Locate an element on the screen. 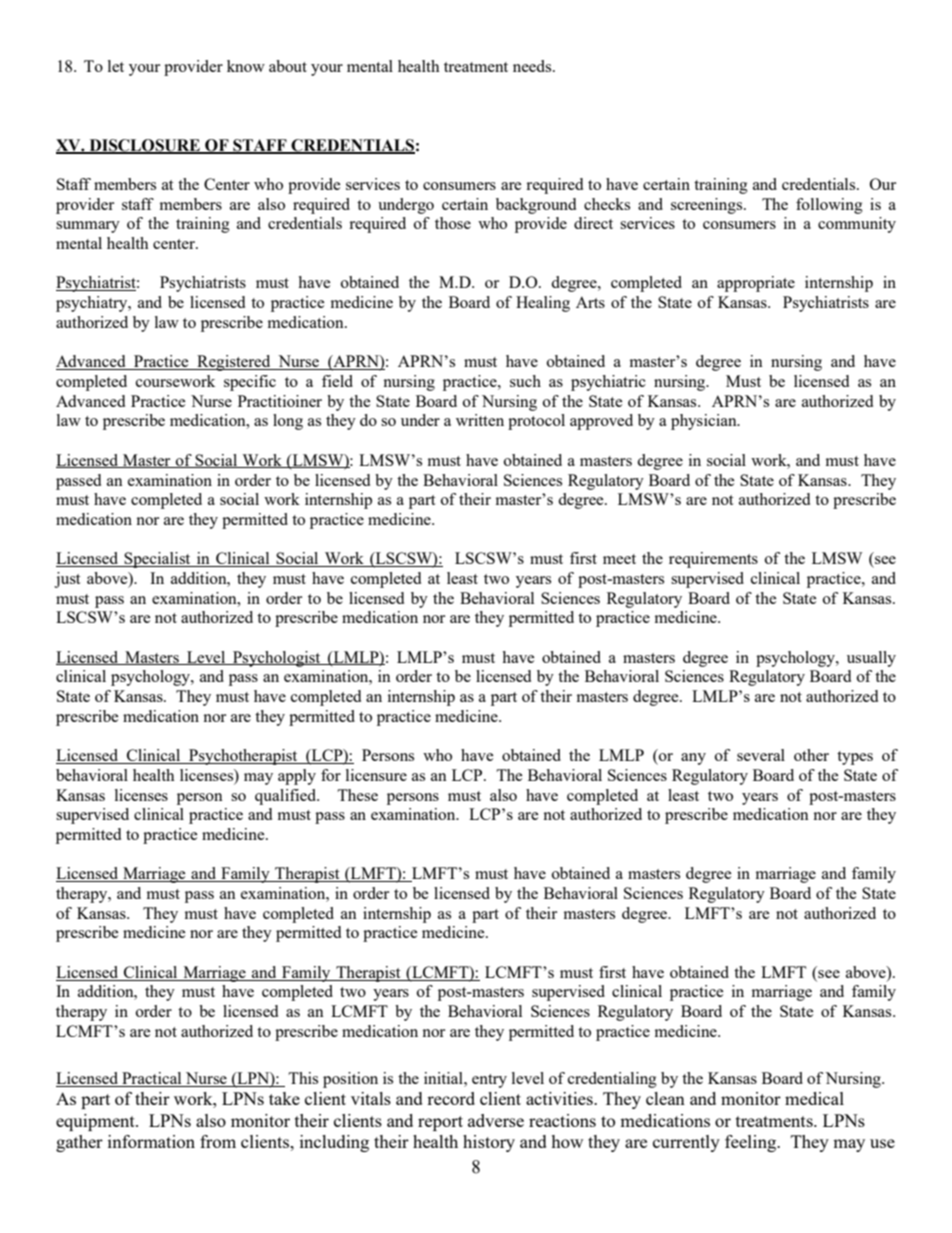 This screenshot has height=1233, width=952. qualified is located at coordinates (287, 797).
